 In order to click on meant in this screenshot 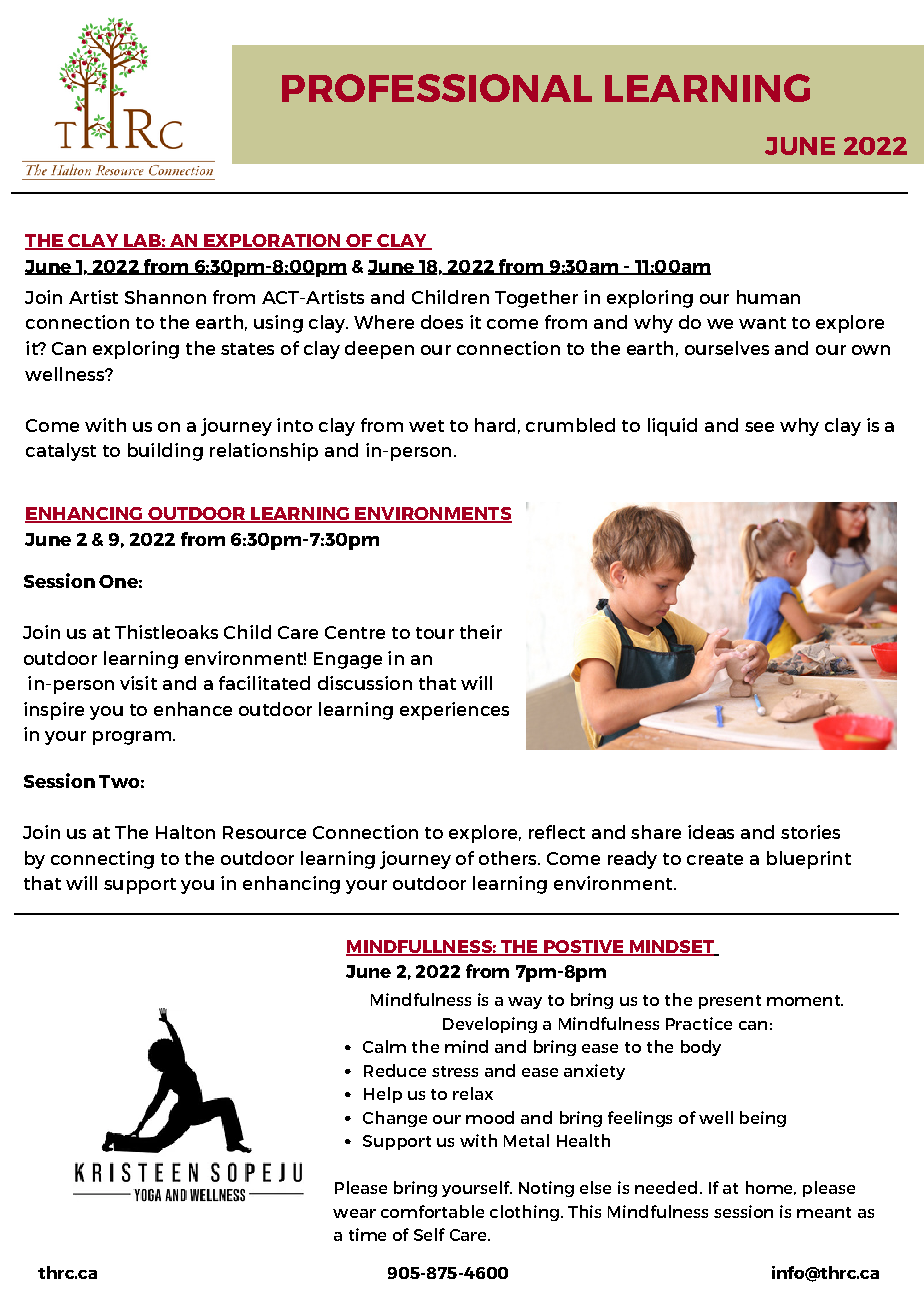, I will do `click(824, 1212)`.
